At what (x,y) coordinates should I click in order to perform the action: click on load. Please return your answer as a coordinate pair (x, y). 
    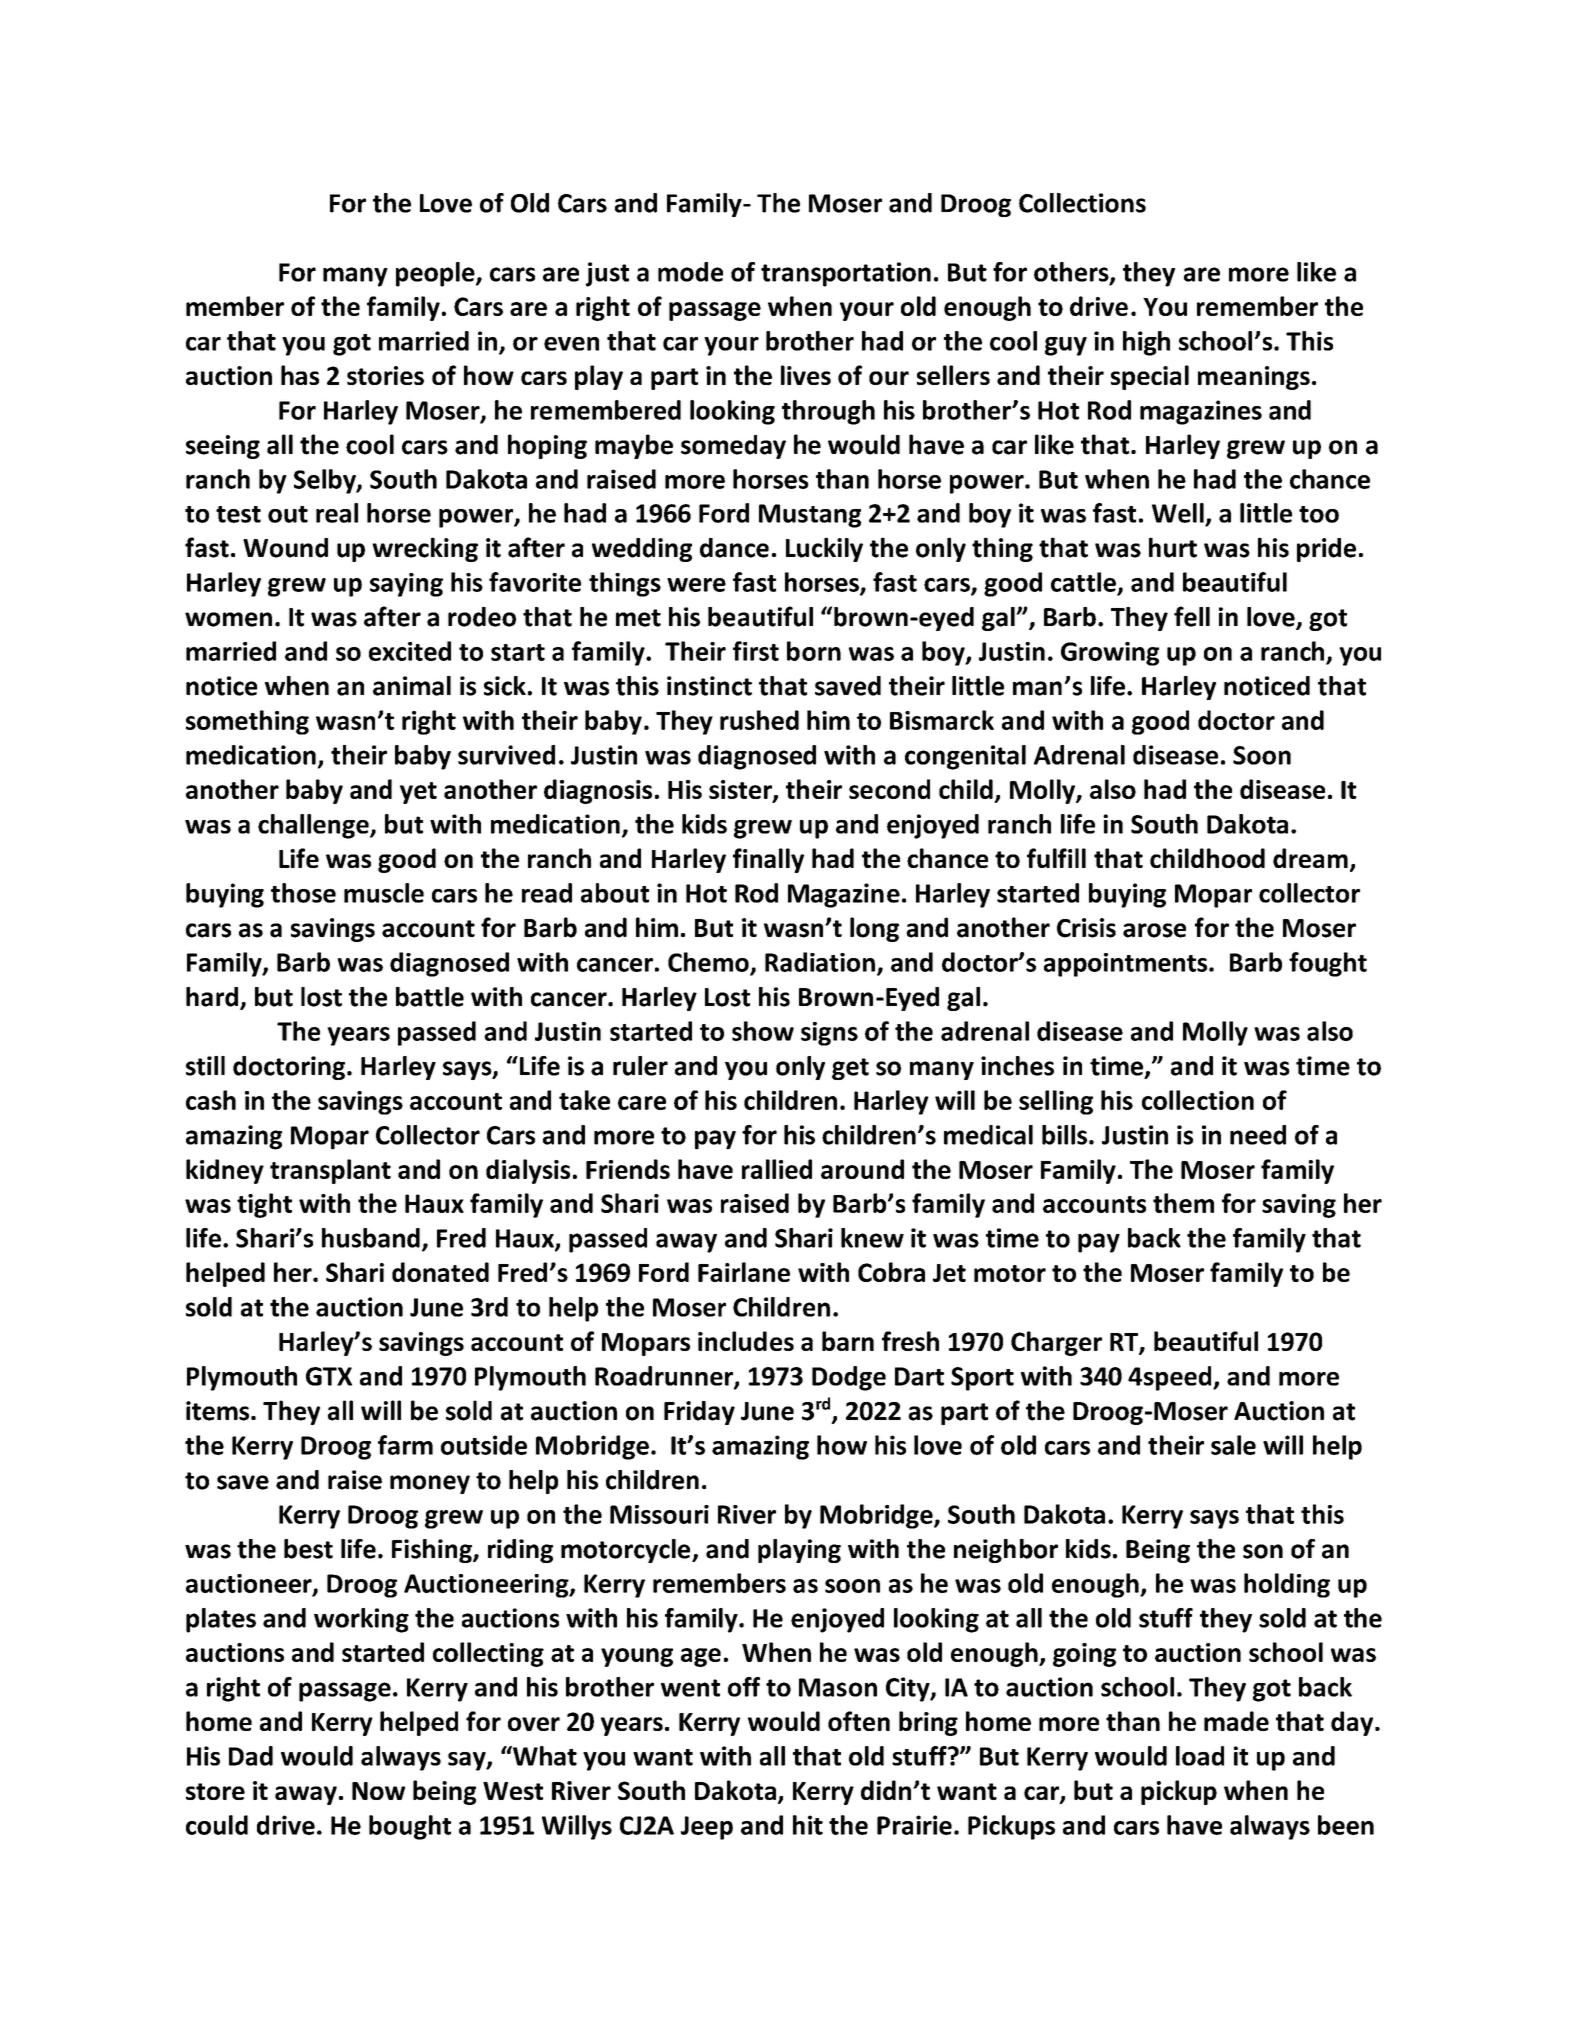
    Looking at the image, I should click on (1200, 1756).
